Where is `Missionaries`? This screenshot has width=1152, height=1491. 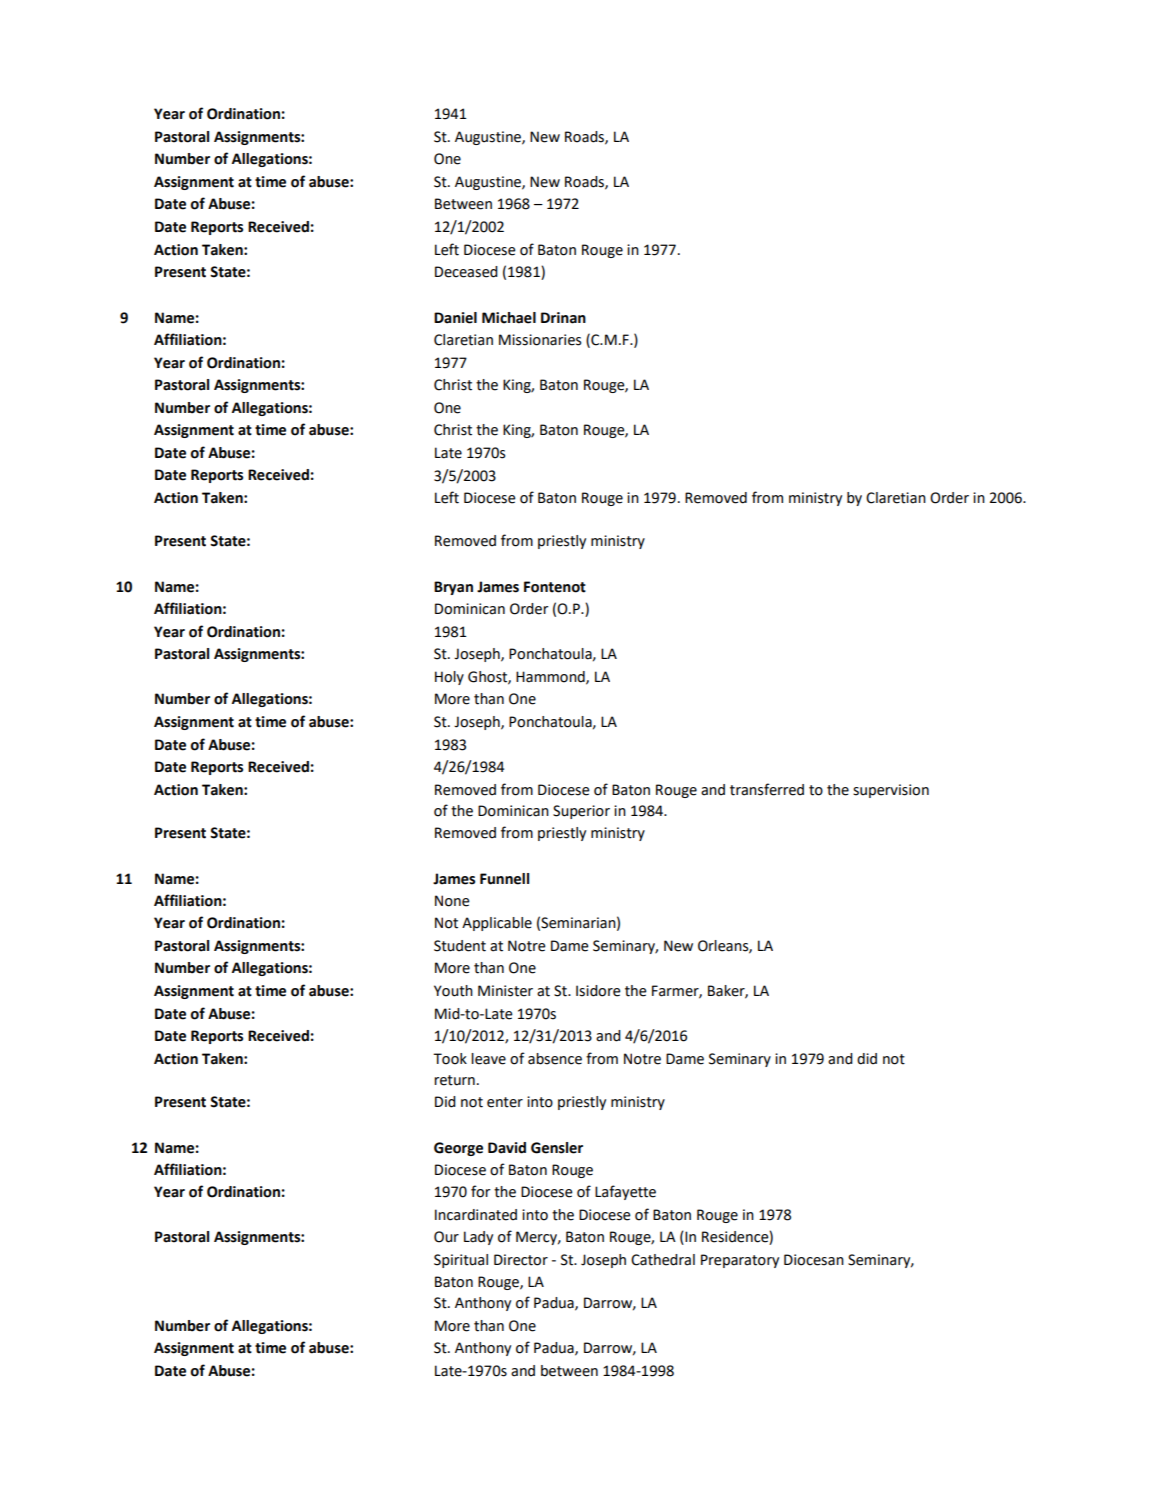 Missionaries is located at coordinates (540, 340).
